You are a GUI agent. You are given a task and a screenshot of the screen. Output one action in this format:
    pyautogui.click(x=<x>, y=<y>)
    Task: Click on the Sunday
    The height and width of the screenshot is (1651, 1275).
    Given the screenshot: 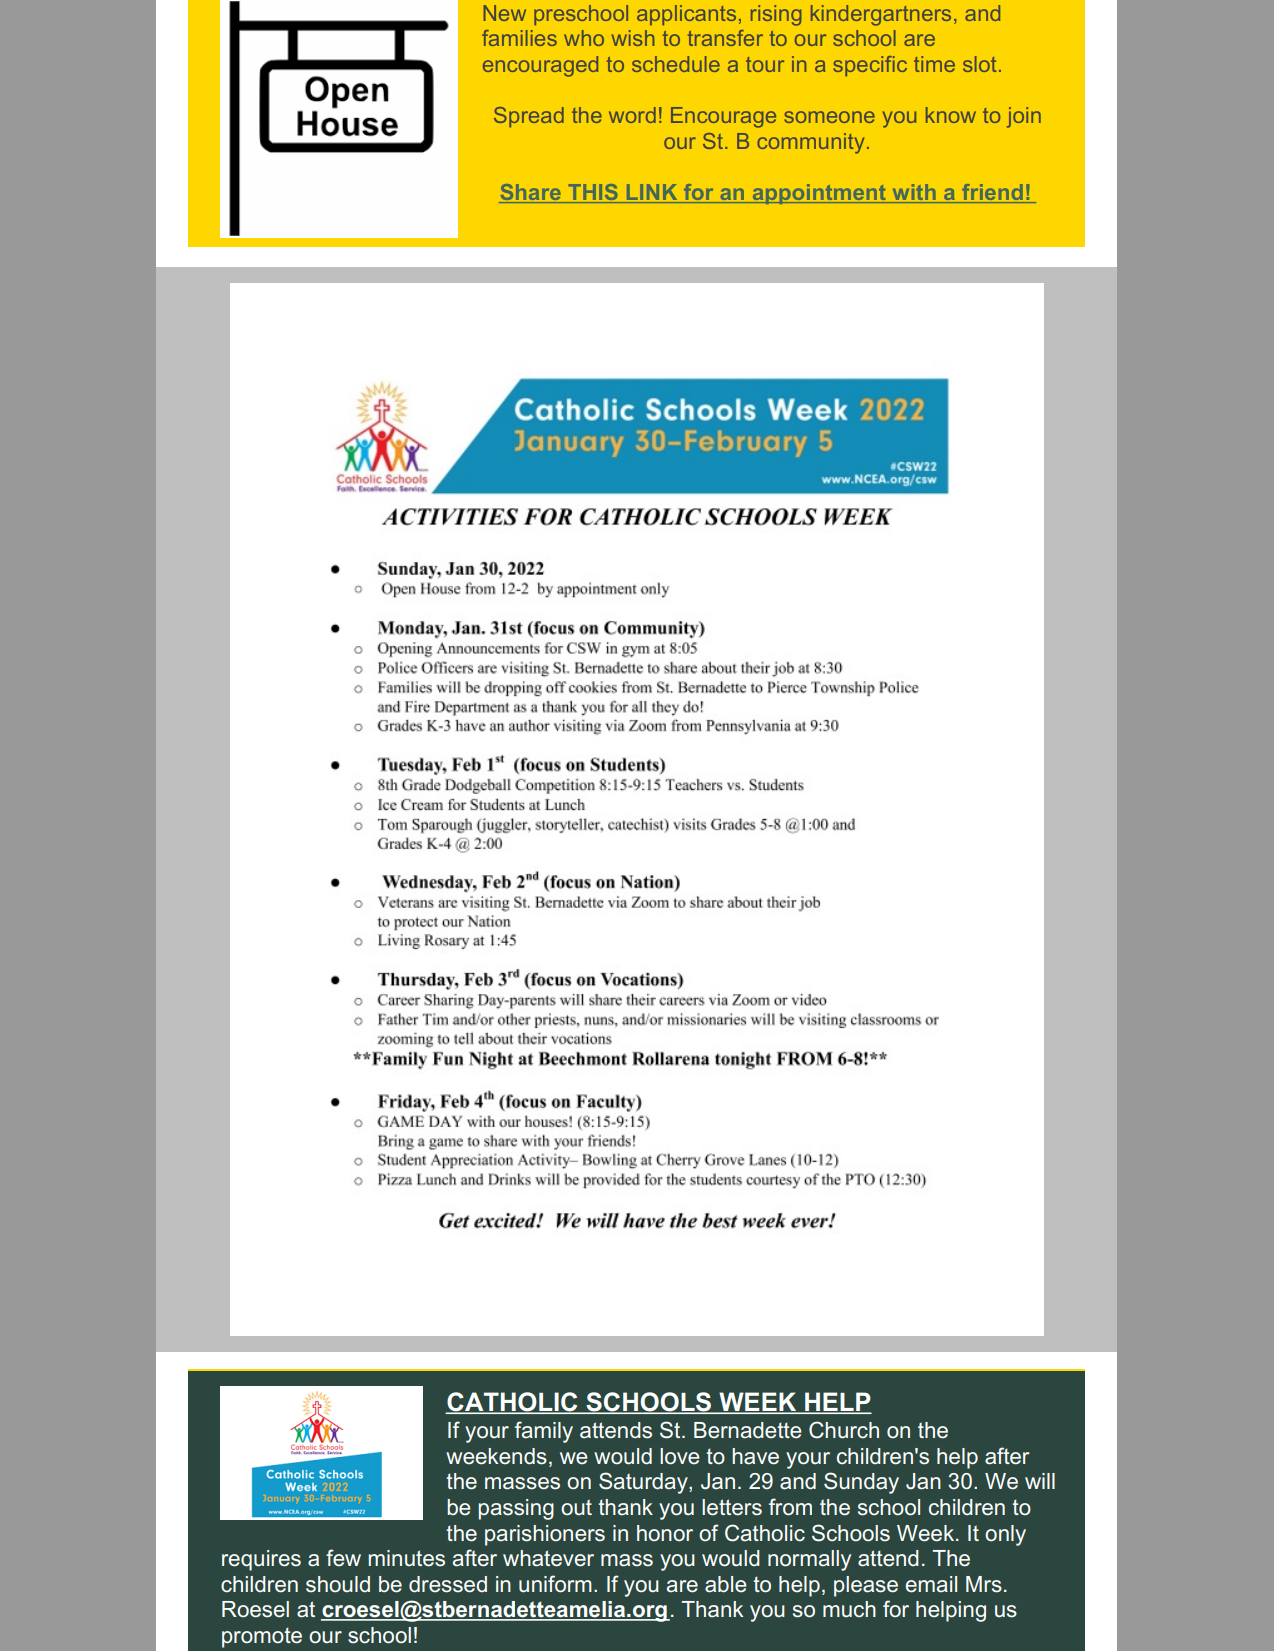 What is the action you would take?
    pyautogui.click(x=861, y=1483)
